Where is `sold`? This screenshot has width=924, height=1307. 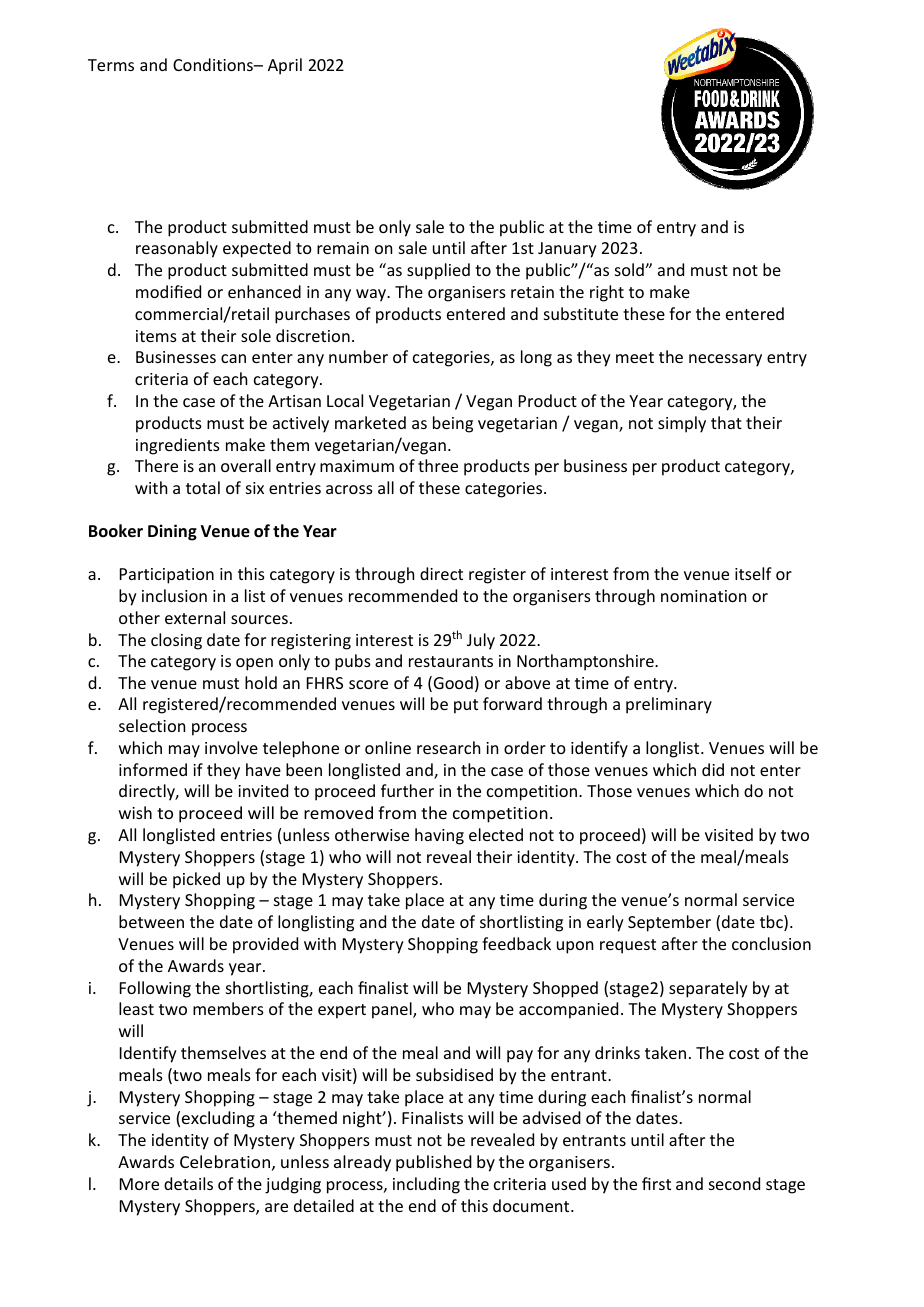
sold is located at coordinates (630, 269).
